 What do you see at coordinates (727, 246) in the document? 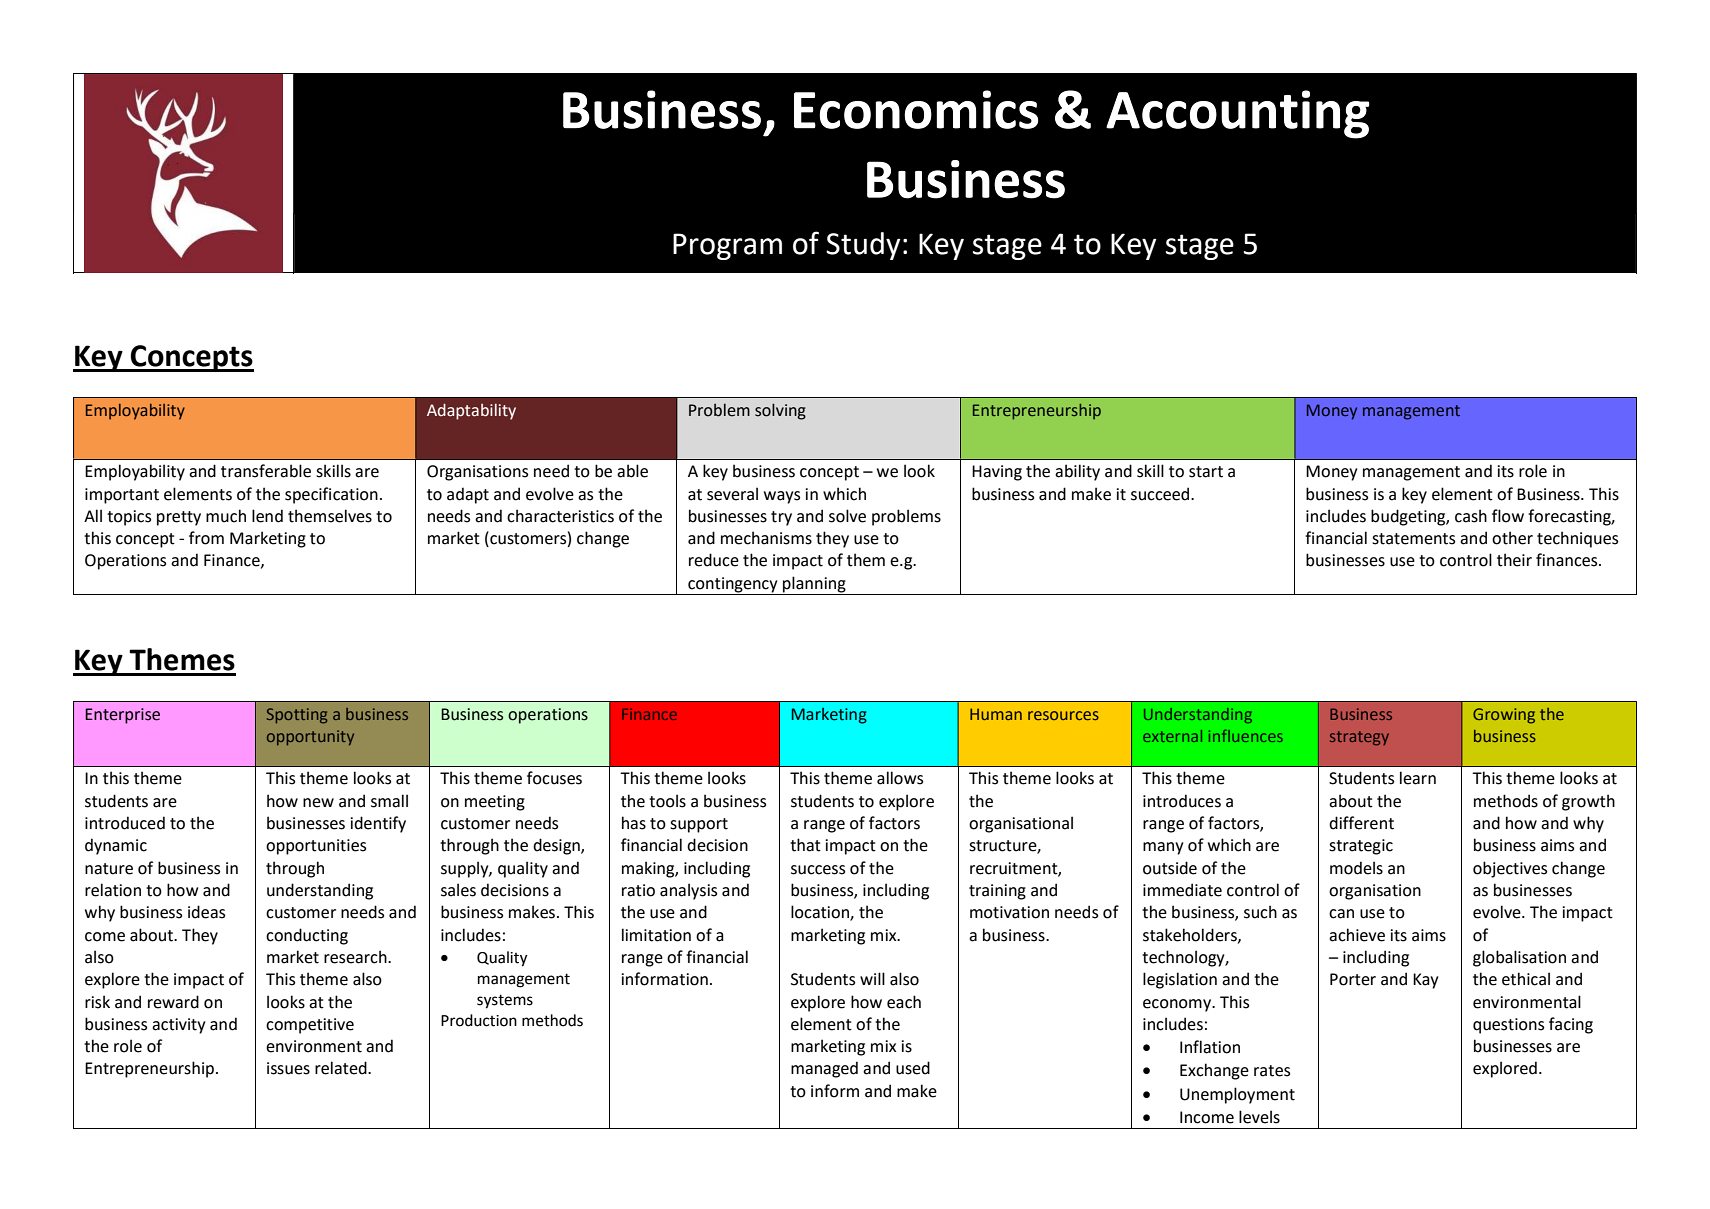
I see `Program` at bounding box center [727, 246].
